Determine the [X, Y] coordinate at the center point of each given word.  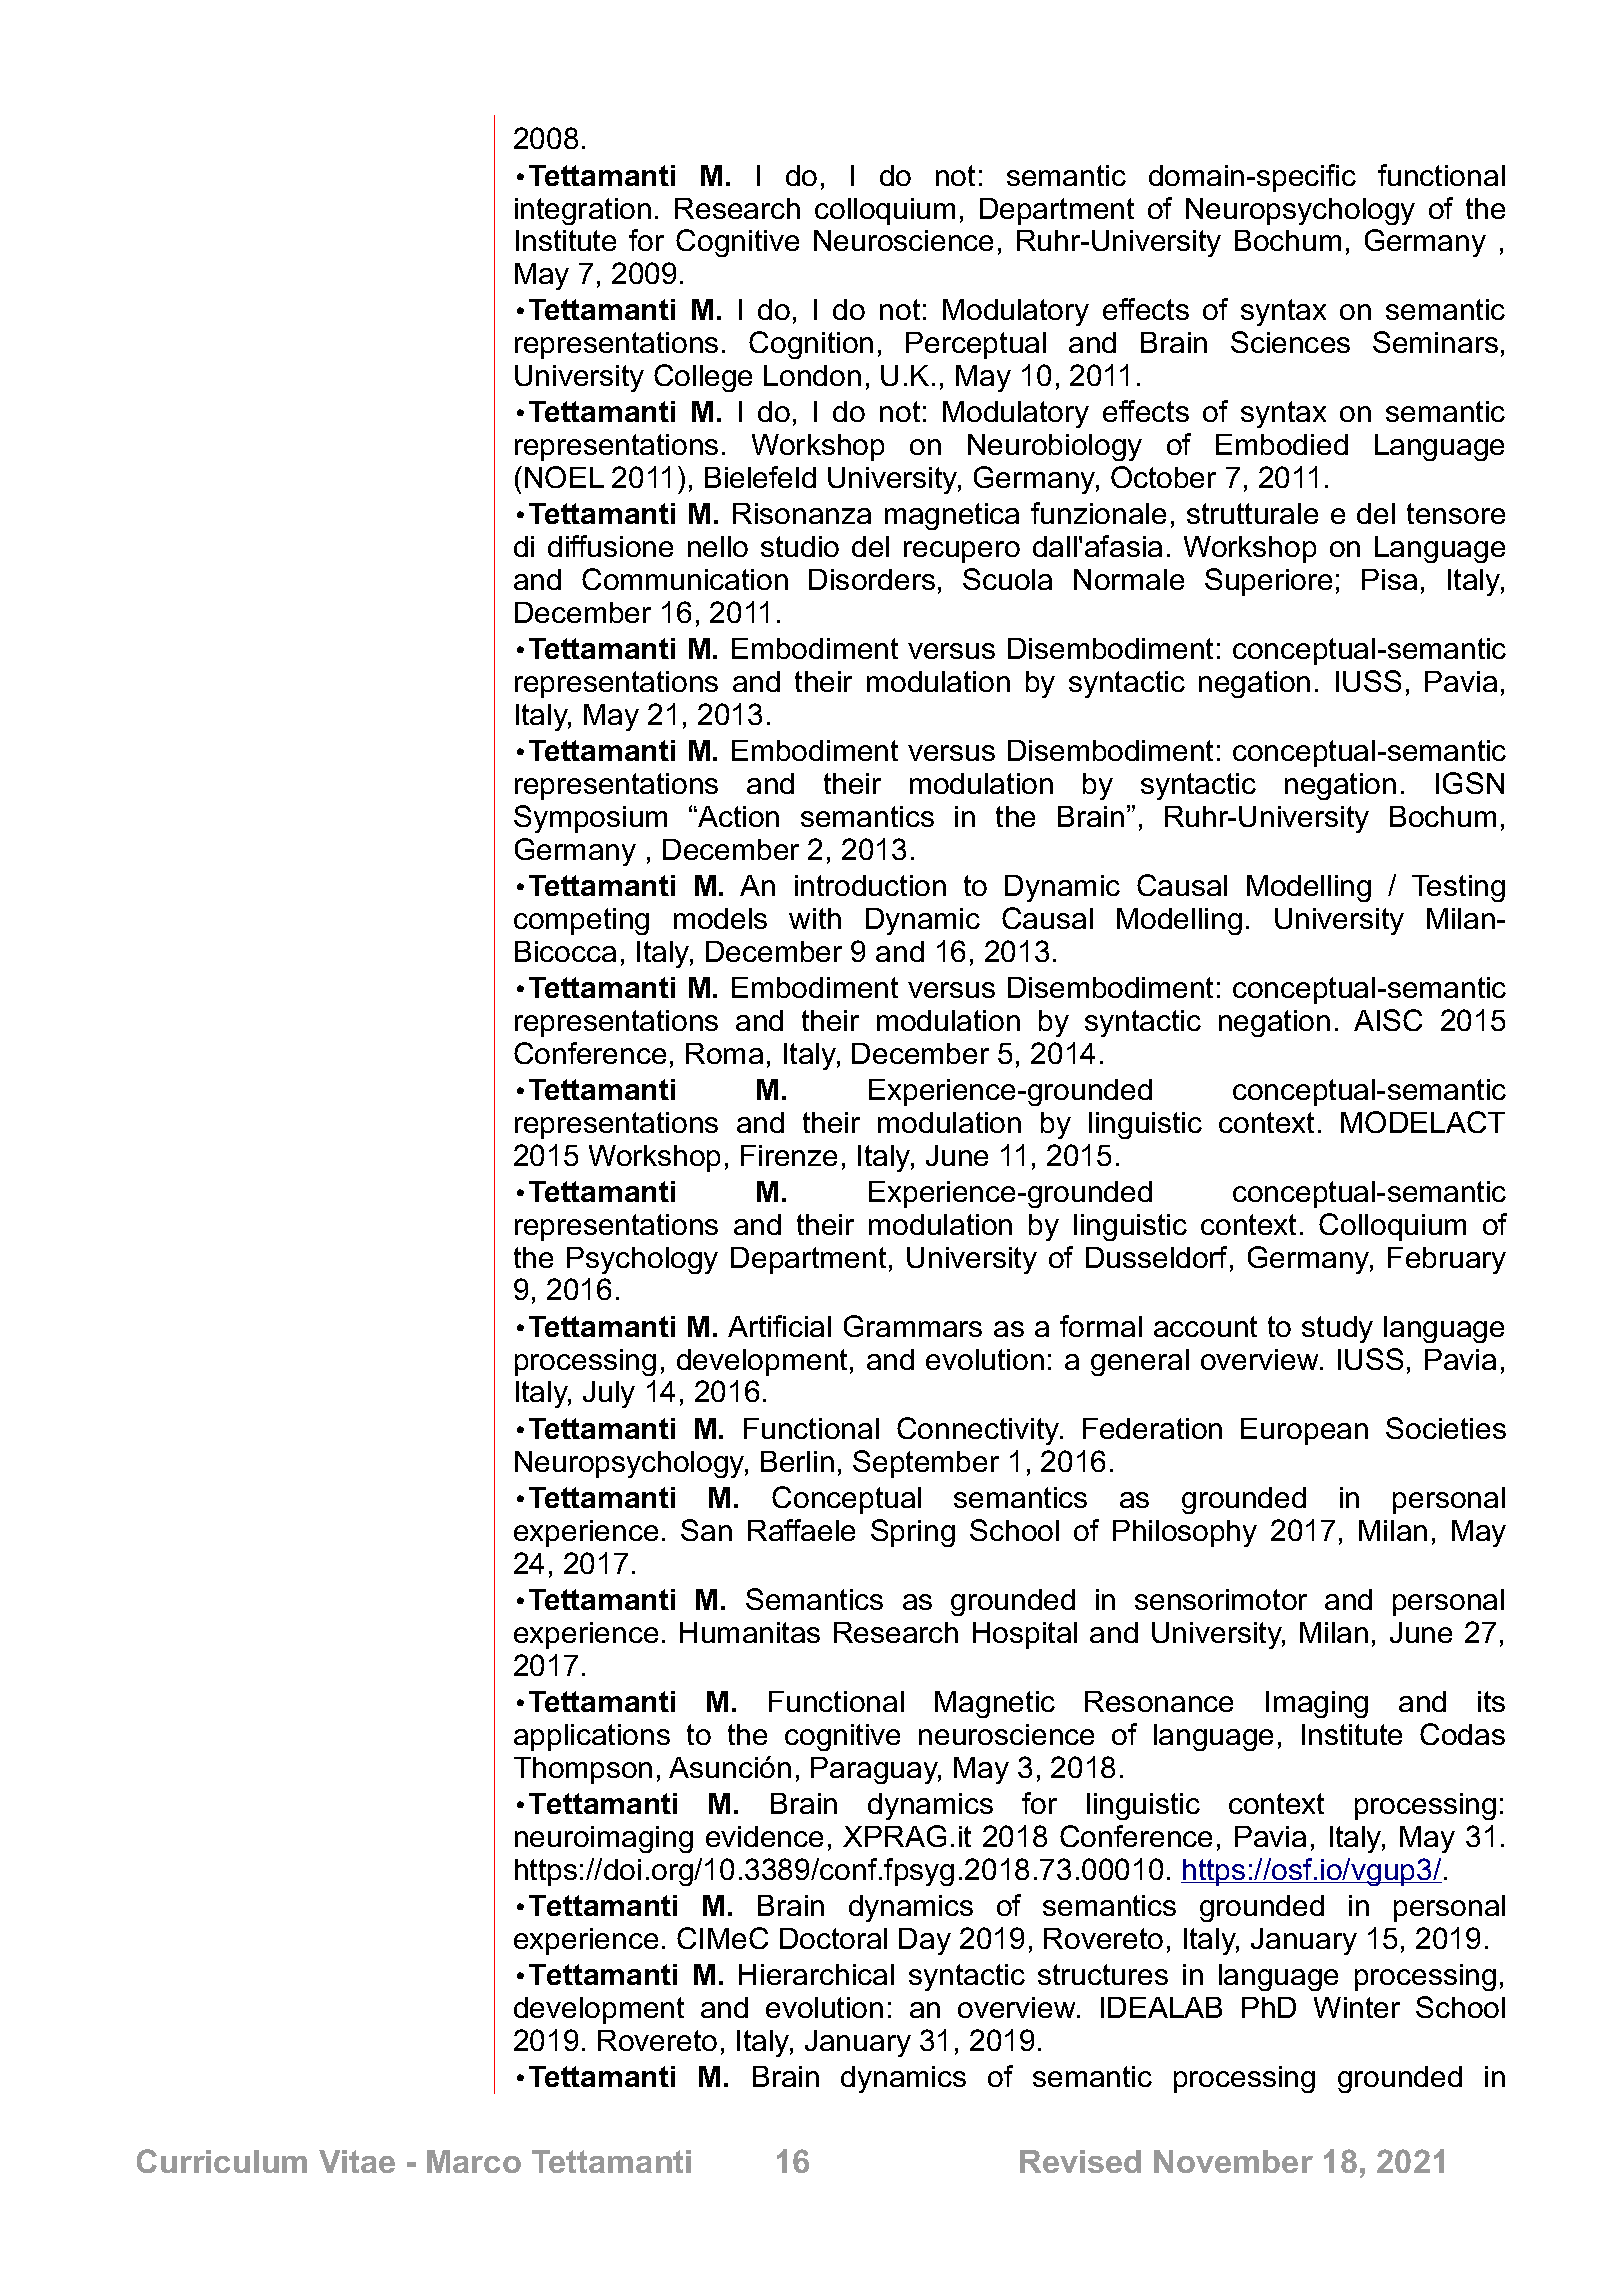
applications [592, 1737]
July [609, 1394]
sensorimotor [1221, 1599]
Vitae [357, 2161]
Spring [913, 1533]
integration [583, 211]
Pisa [1389, 579]
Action [737, 816]
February [1447, 1260]
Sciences [1290, 342]
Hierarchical [816, 1974]
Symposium [590, 819]
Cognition [811, 345]
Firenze [789, 1155]
